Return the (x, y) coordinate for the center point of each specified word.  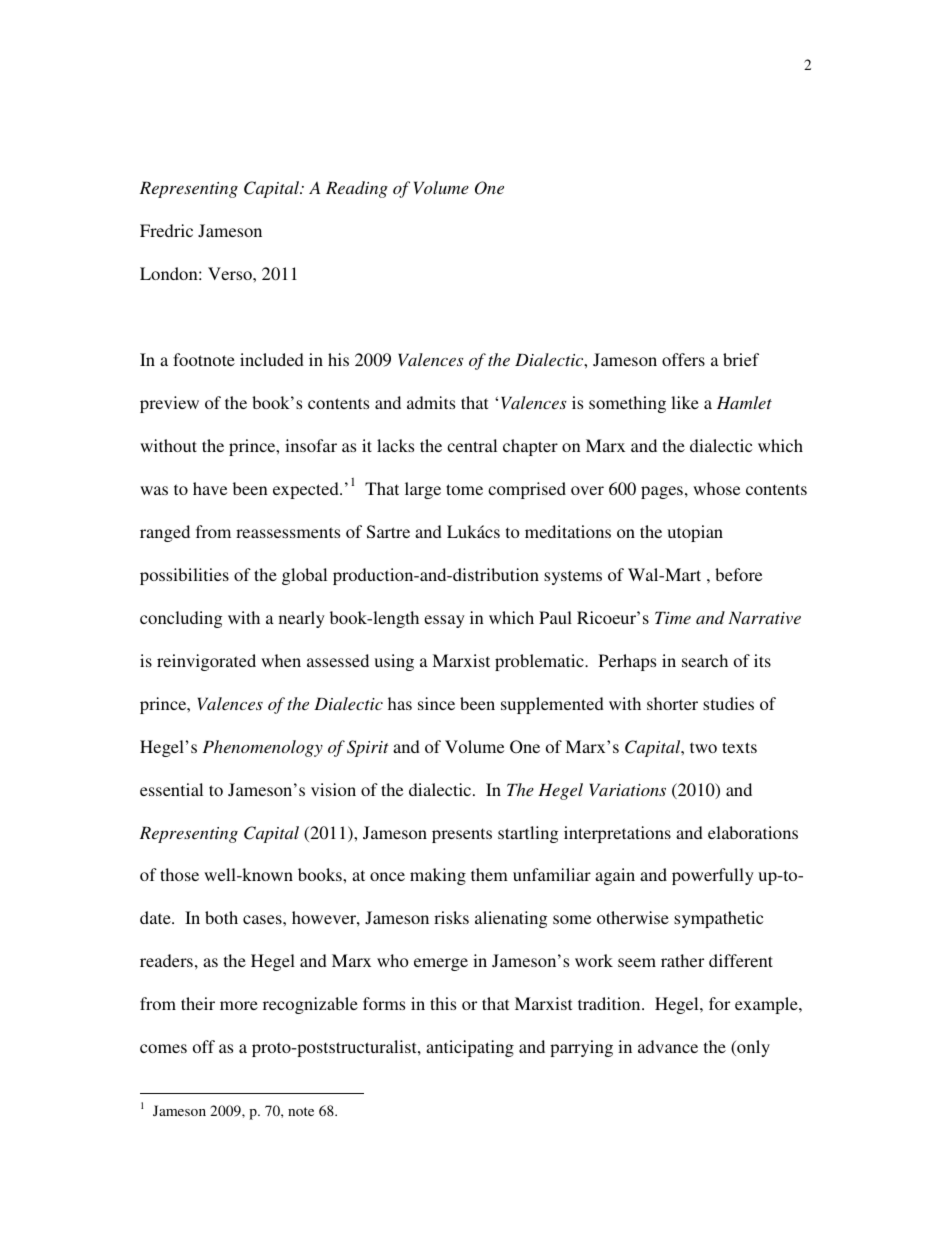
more (239, 1005)
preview (169, 404)
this (443, 1003)
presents (462, 835)
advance (668, 1046)
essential (171, 789)
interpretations (617, 834)
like (685, 402)
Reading (357, 189)
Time (673, 617)
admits (431, 402)
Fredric (166, 230)
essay (444, 621)
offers (683, 359)
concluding (181, 619)
